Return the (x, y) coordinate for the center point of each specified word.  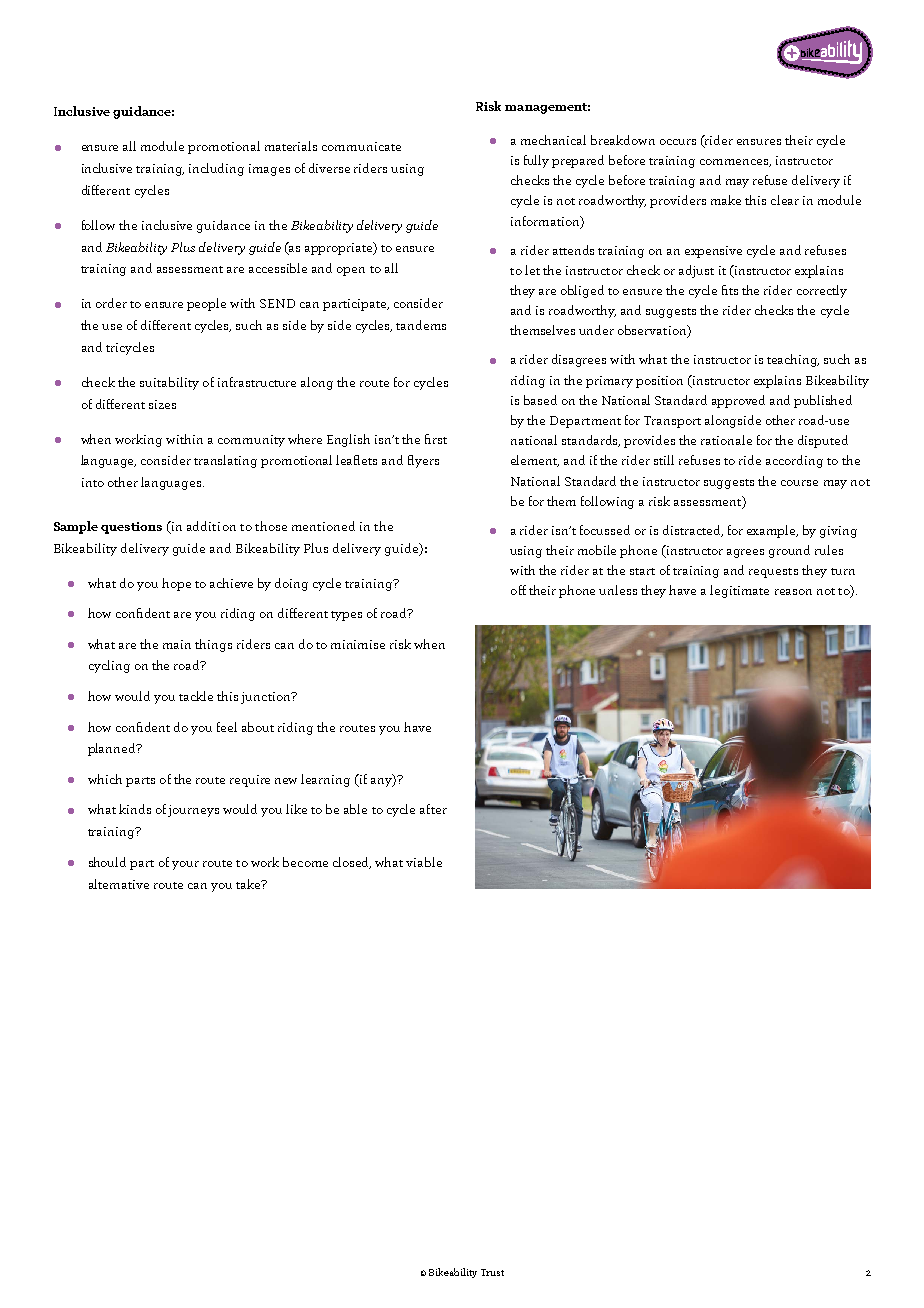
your (185, 865)
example (772, 531)
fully (536, 161)
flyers (423, 461)
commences (735, 163)
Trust (492, 1272)
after (433, 809)
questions (131, 528)
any (382, 781)
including (216, 169)
